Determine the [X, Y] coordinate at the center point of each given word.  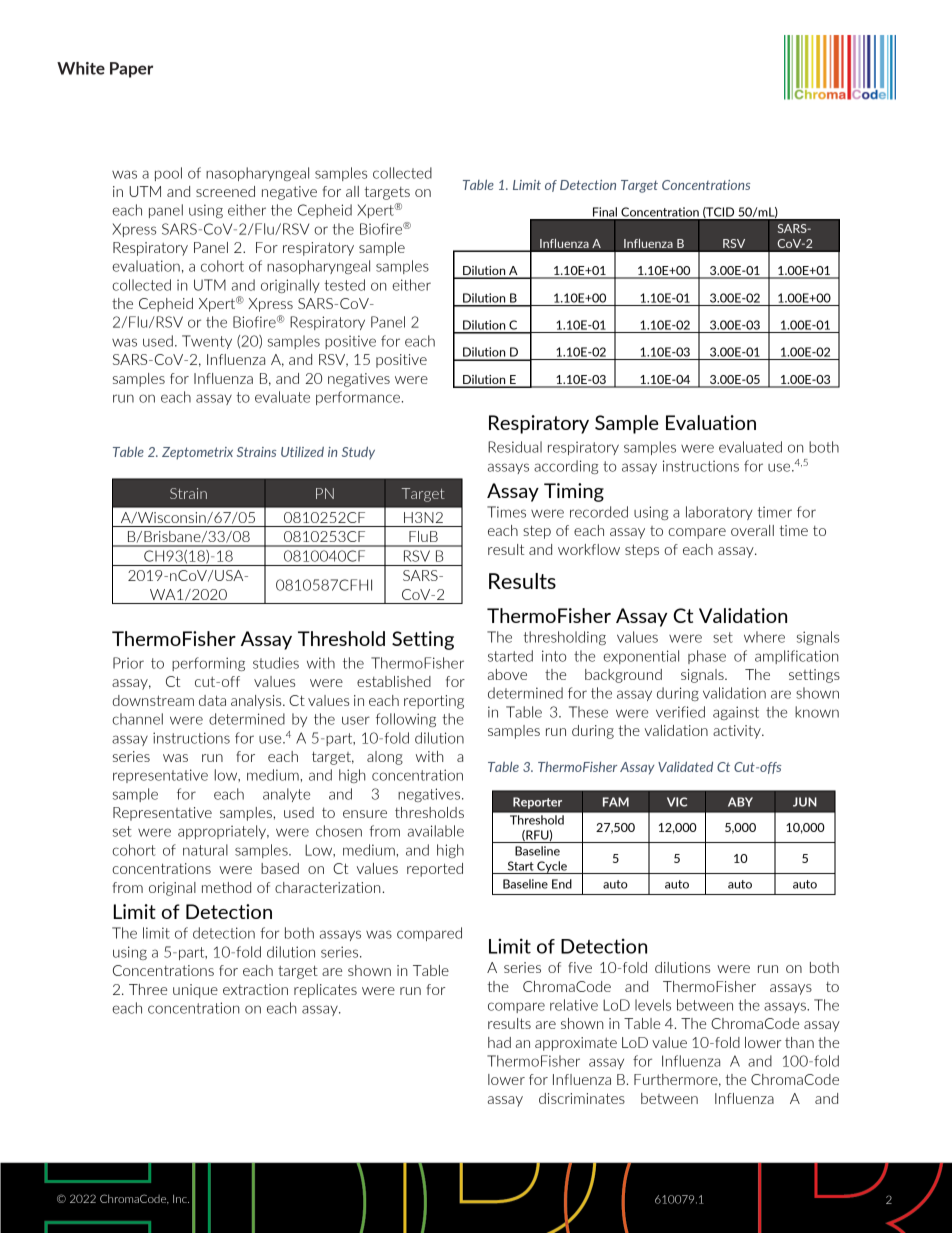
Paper [131, 70]
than [799, 1042]
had [499, 1042]
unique [195, 991]
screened [225, 191]
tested [344, 285]
